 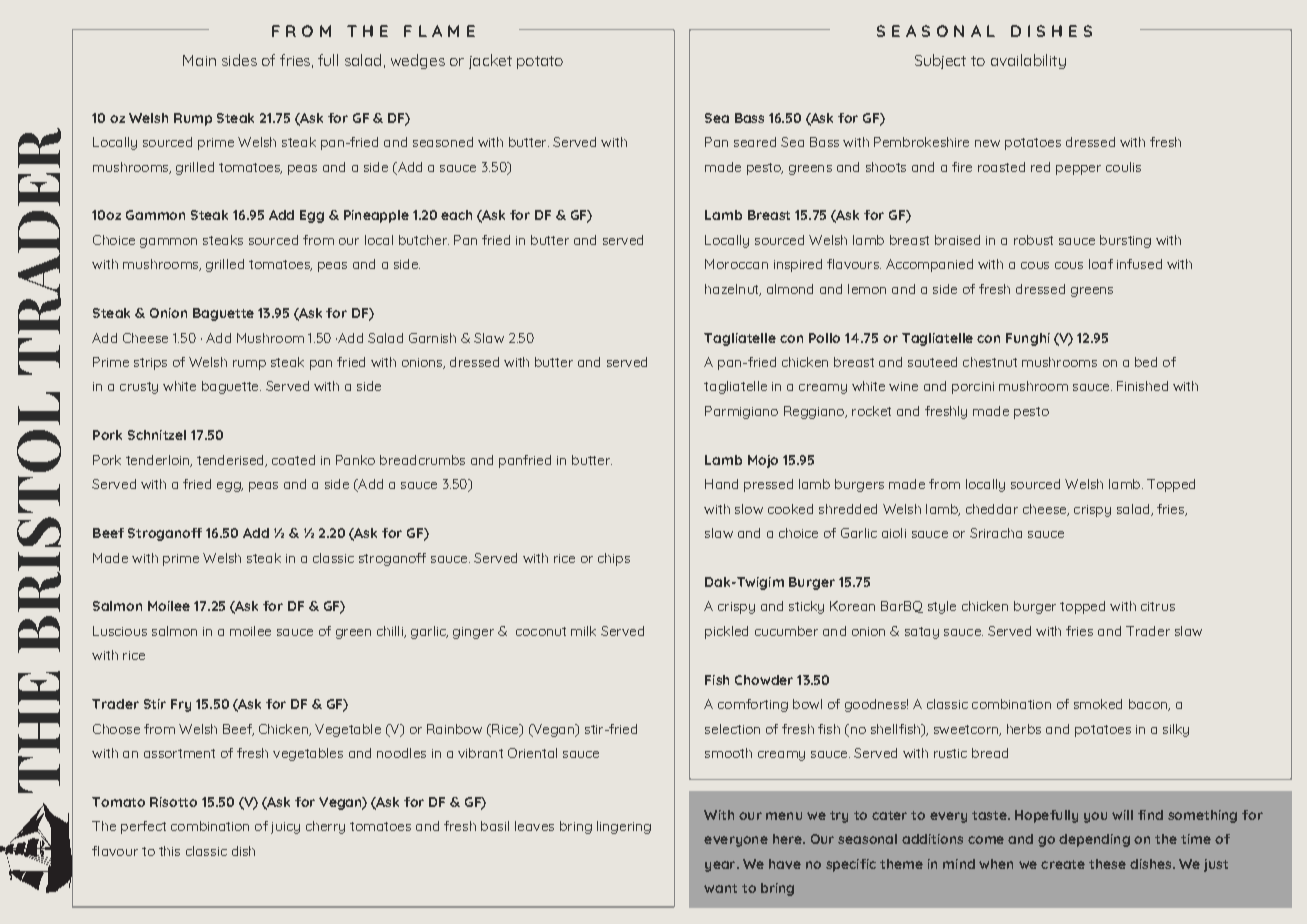 What do you see at coordinates (1028, 339) in the image?
I see `Funghi` at bounding box center [1028, 339].
